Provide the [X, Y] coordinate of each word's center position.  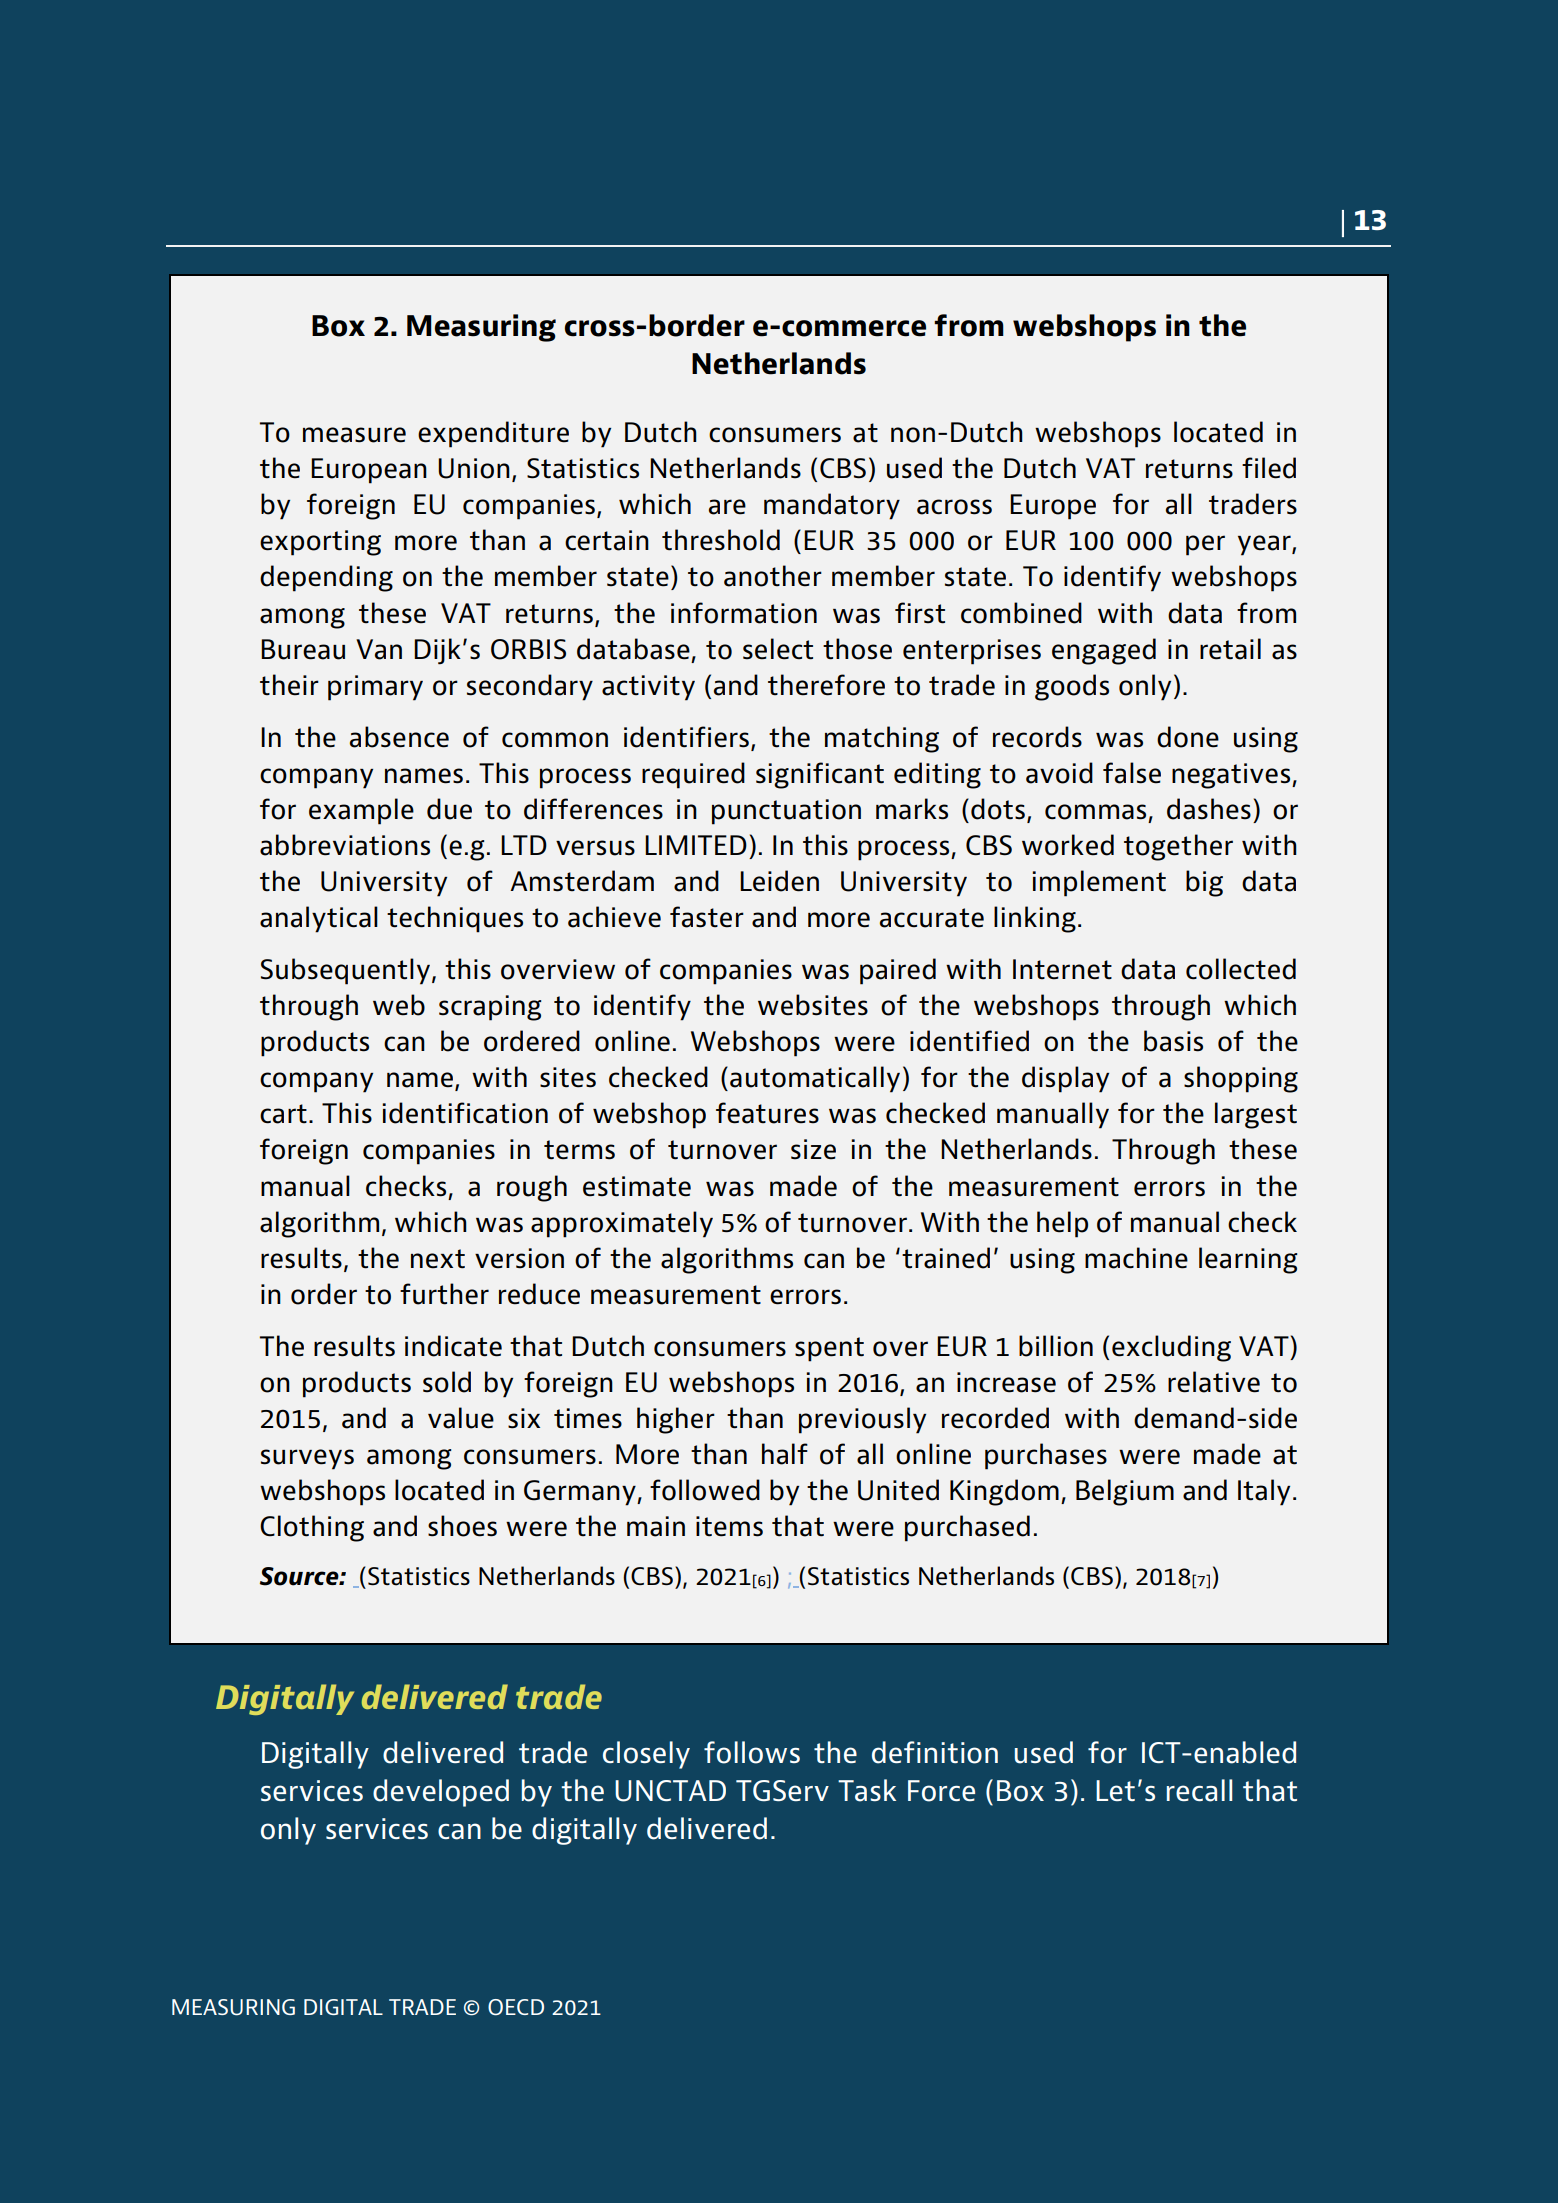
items [729, 1526]
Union [474, 468]
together [1178, 847]
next [438, 1259]
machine [1136, 1258]
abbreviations [345, 845]
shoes [462, 1526]
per [1205, 545]
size [813, 1149]
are [727, 507]
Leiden [779, 881]
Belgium [1125, 1492]
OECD [516, 2007]
